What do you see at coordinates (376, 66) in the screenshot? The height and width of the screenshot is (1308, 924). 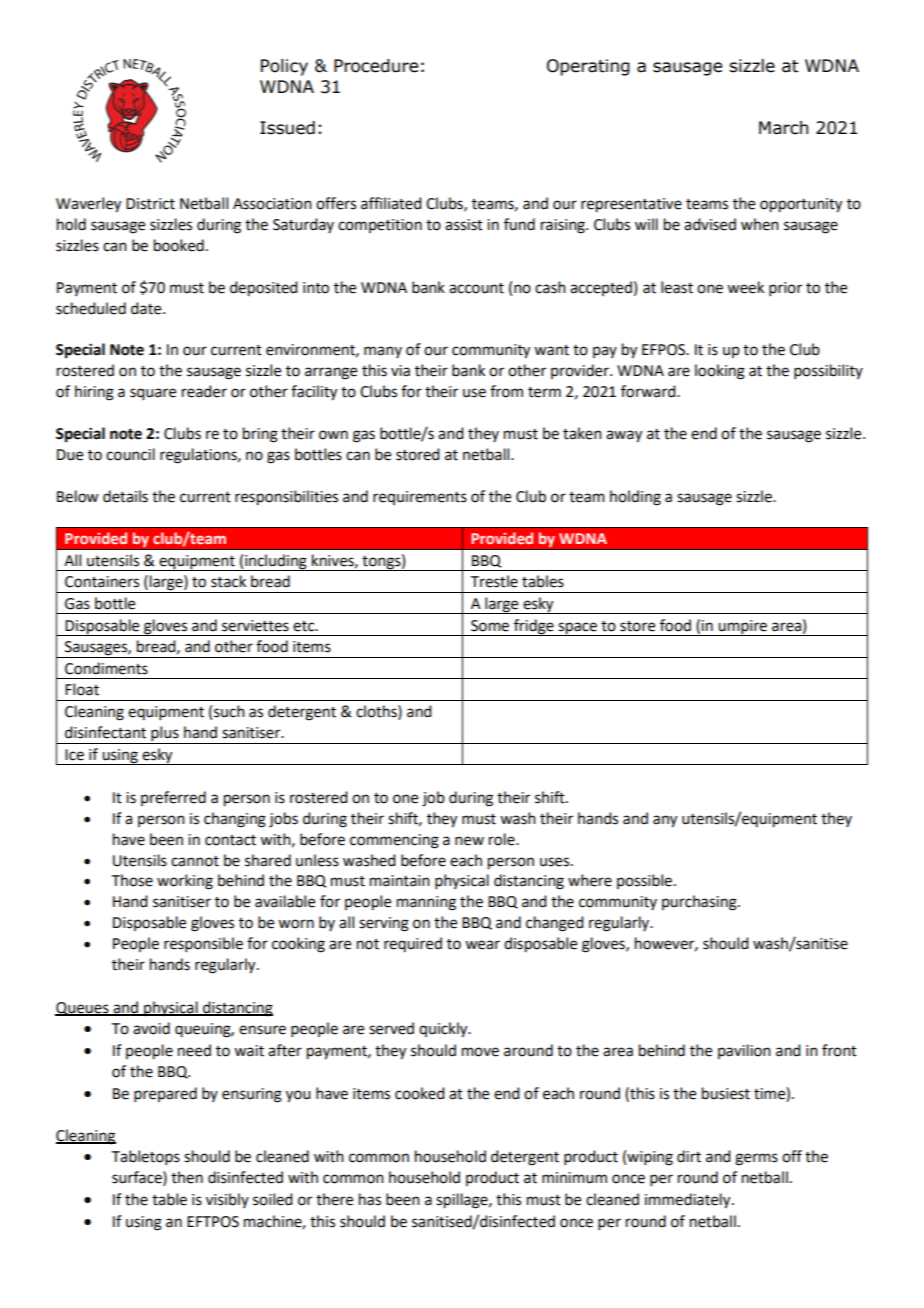 I see `Procedure` at bounding box center [376, 66].
